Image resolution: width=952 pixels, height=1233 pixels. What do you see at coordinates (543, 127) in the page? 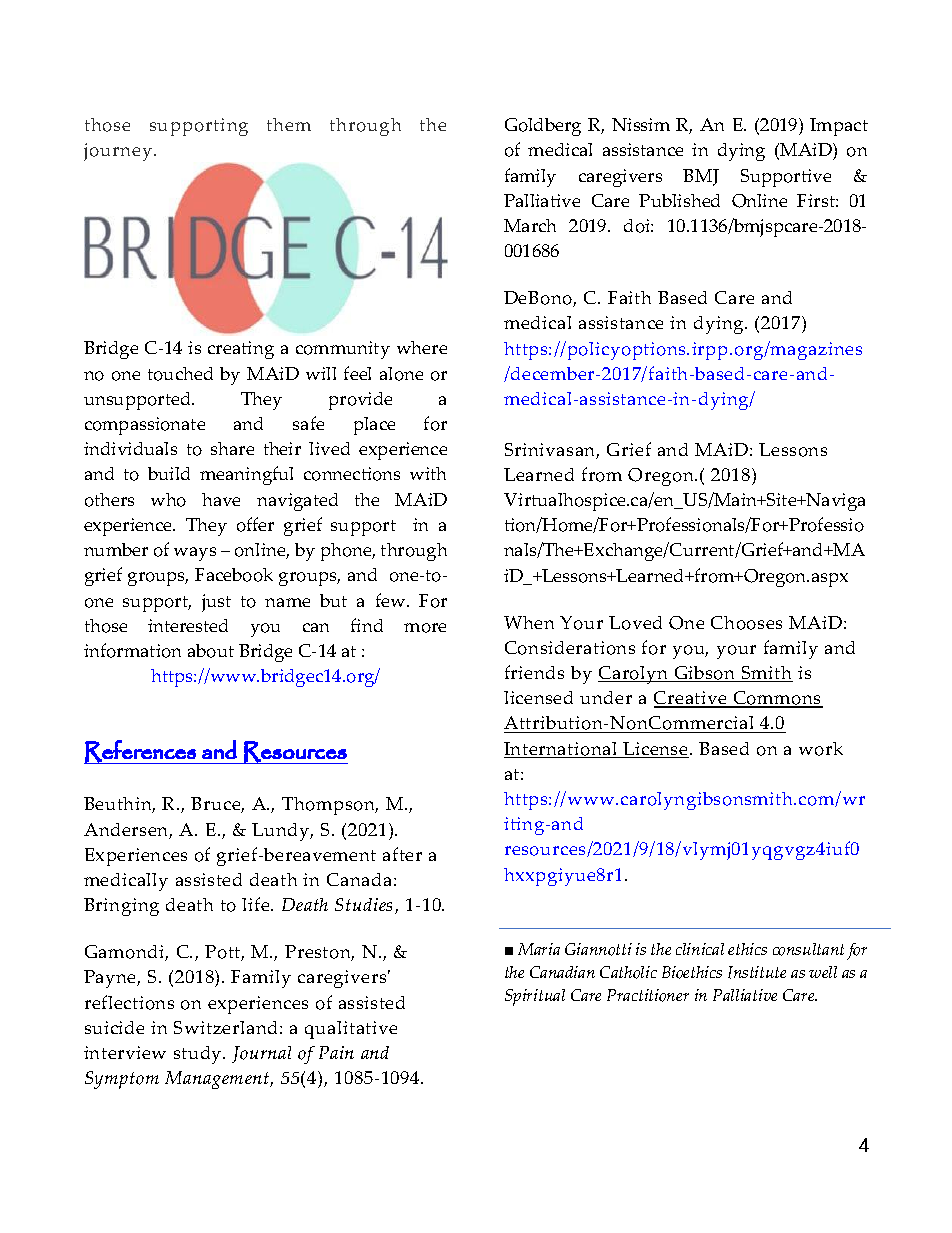
I see `Goldberg` at bounding box center [543, 127].
